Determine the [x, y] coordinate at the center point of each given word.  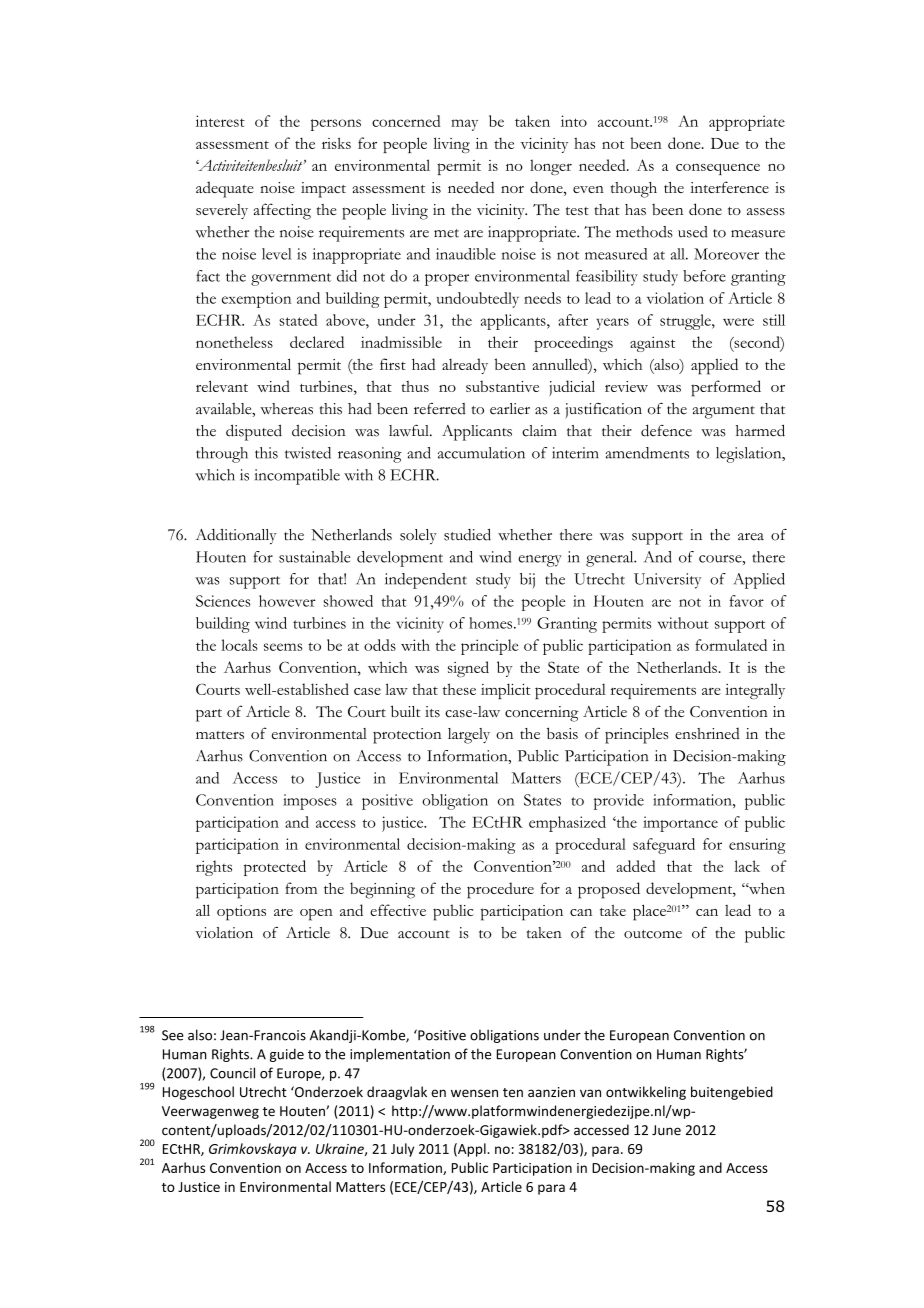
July [402, 1150]
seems [283, 647]
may [464, 125]
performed [726, 388]
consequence [718, 169]
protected [275, 868]
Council [232, 1073]
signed [468, 669]
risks [336, 143]
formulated [731, 645]
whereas [286, 409]
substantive [502, 386]
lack [747, 866]
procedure [500, 890]
